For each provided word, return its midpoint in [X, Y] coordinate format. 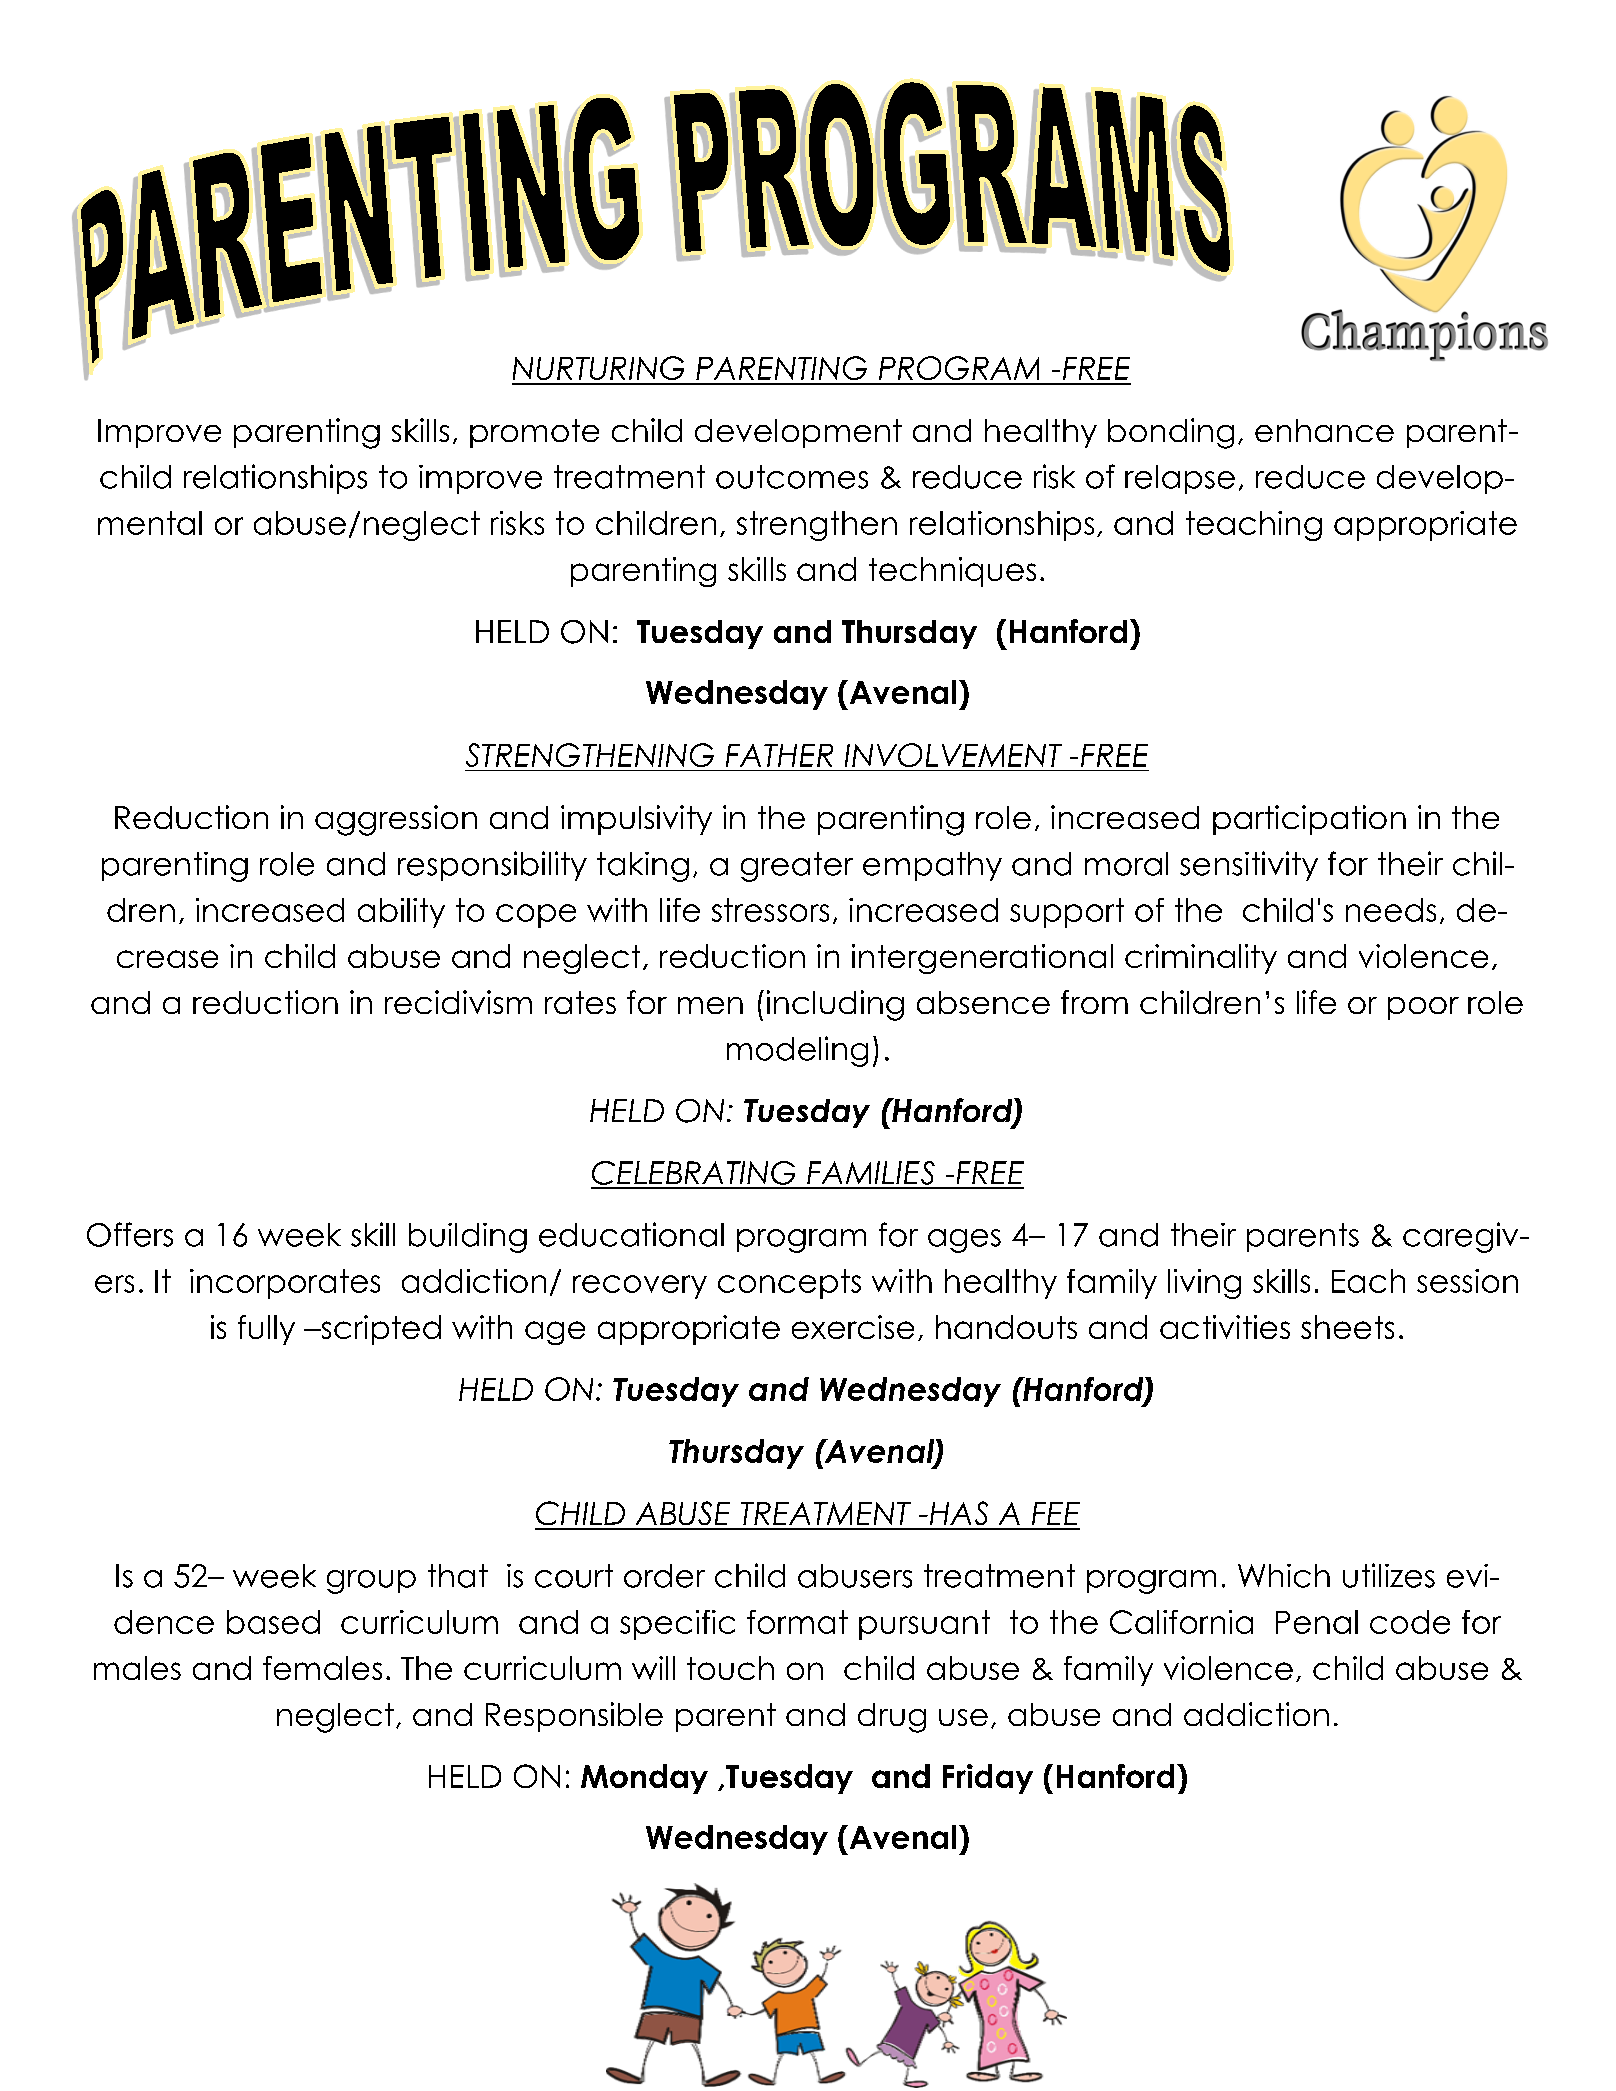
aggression [396, 820]
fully [266, 1330]
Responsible [574, 1717]
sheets [1347, 1327]
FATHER [779, 755]
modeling [797, 1051]
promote [534, 433]
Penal [1317, 1622]
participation [1309, 820]
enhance [1324, 430]
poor [1423, 1008]
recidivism [458, 1002]
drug [892, 1718]
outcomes [792, 477]
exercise [853, 1327]
